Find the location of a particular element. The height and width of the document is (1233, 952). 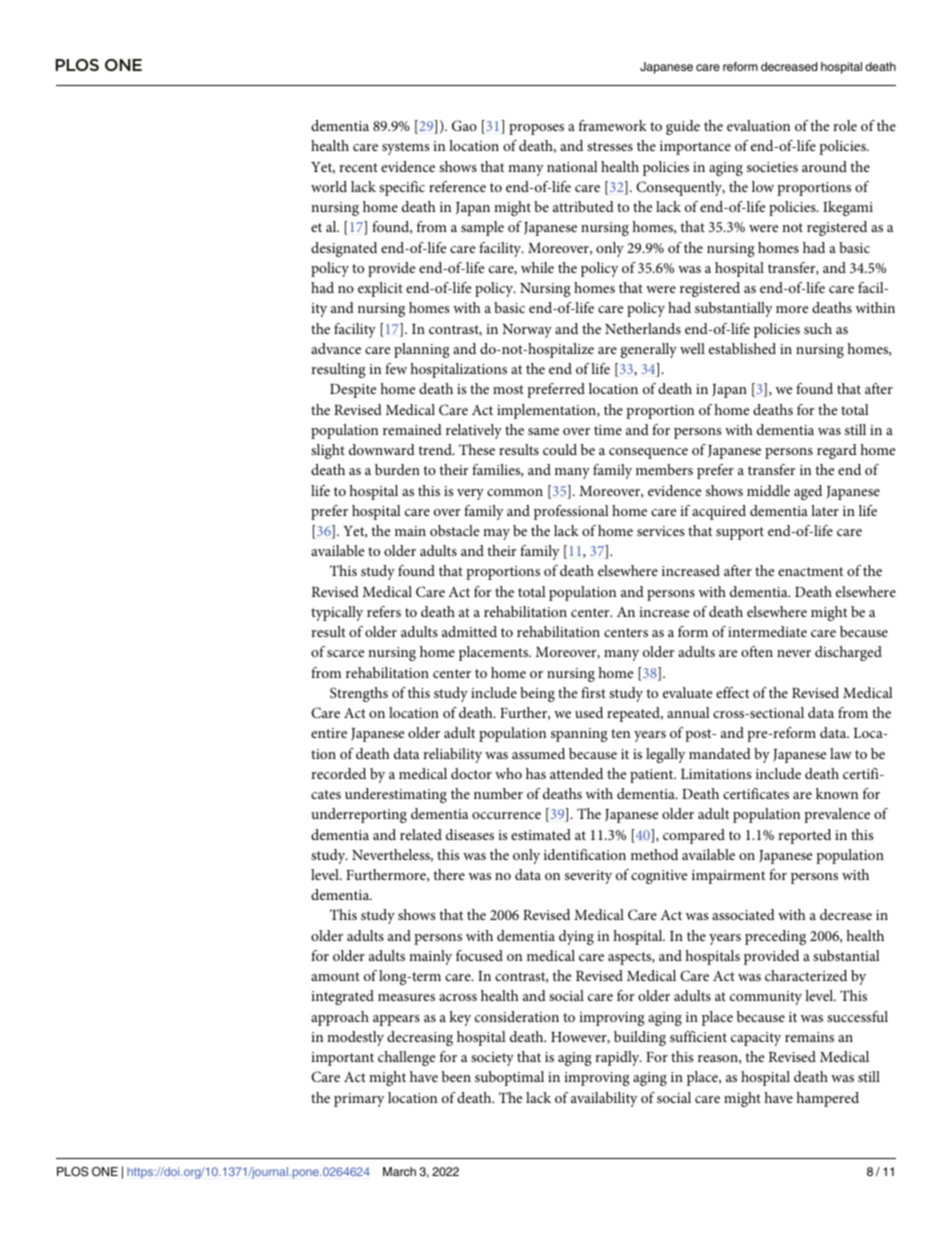

regard is located at coordinates (837, 451).
